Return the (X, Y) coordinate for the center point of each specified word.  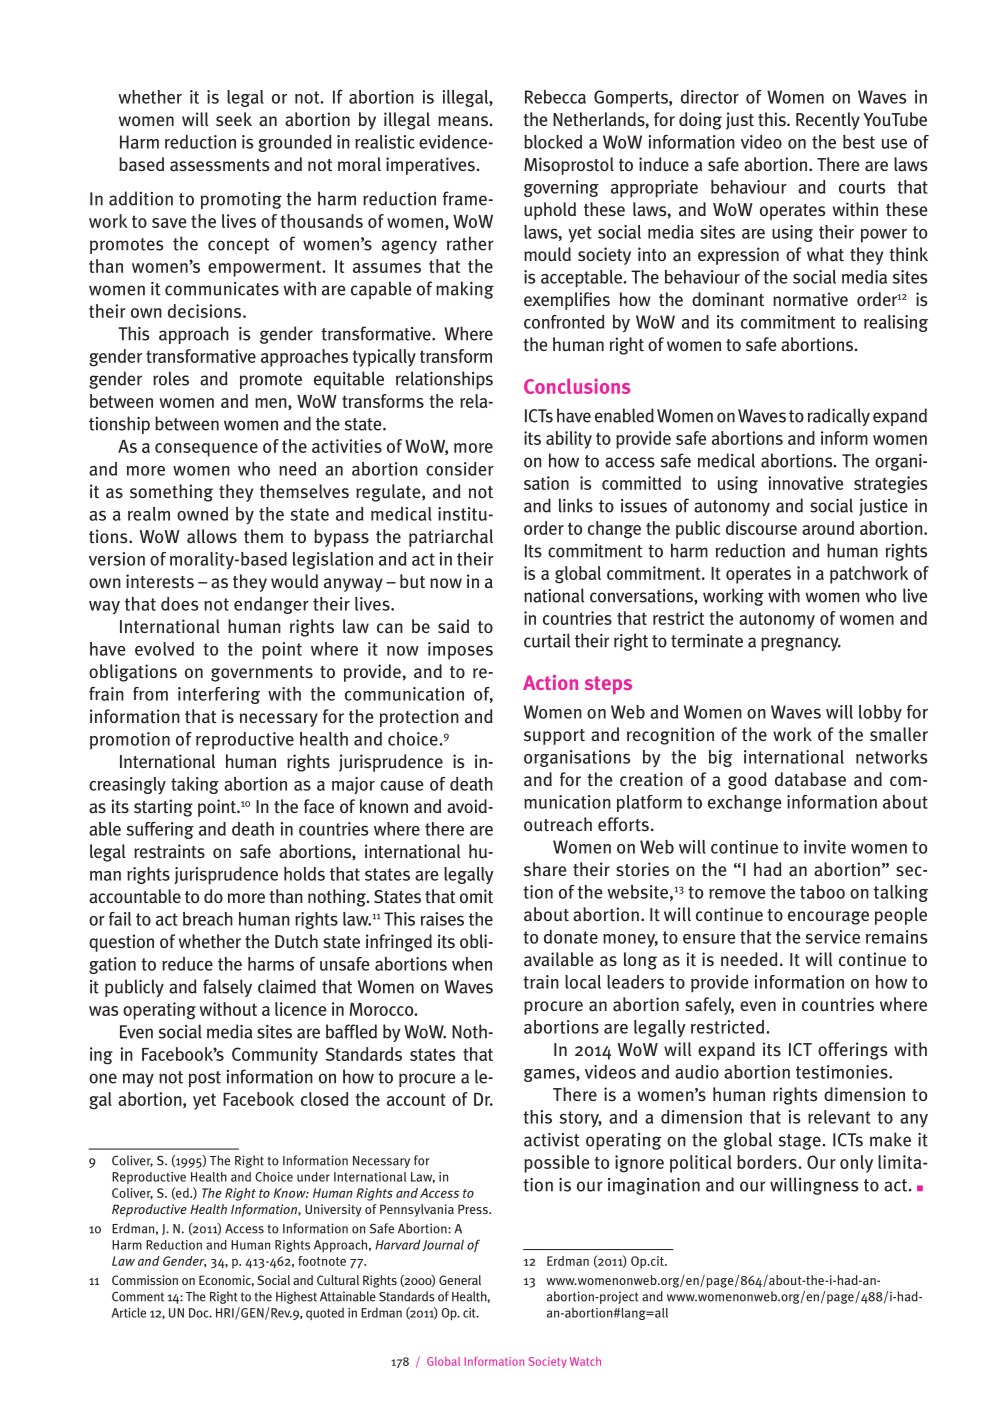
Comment (138, 1297)
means (463, 121)
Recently (828, 121)
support (554, 737)
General (460, 1280)
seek (234, 119)
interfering (219, 695)
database (810, 779)
